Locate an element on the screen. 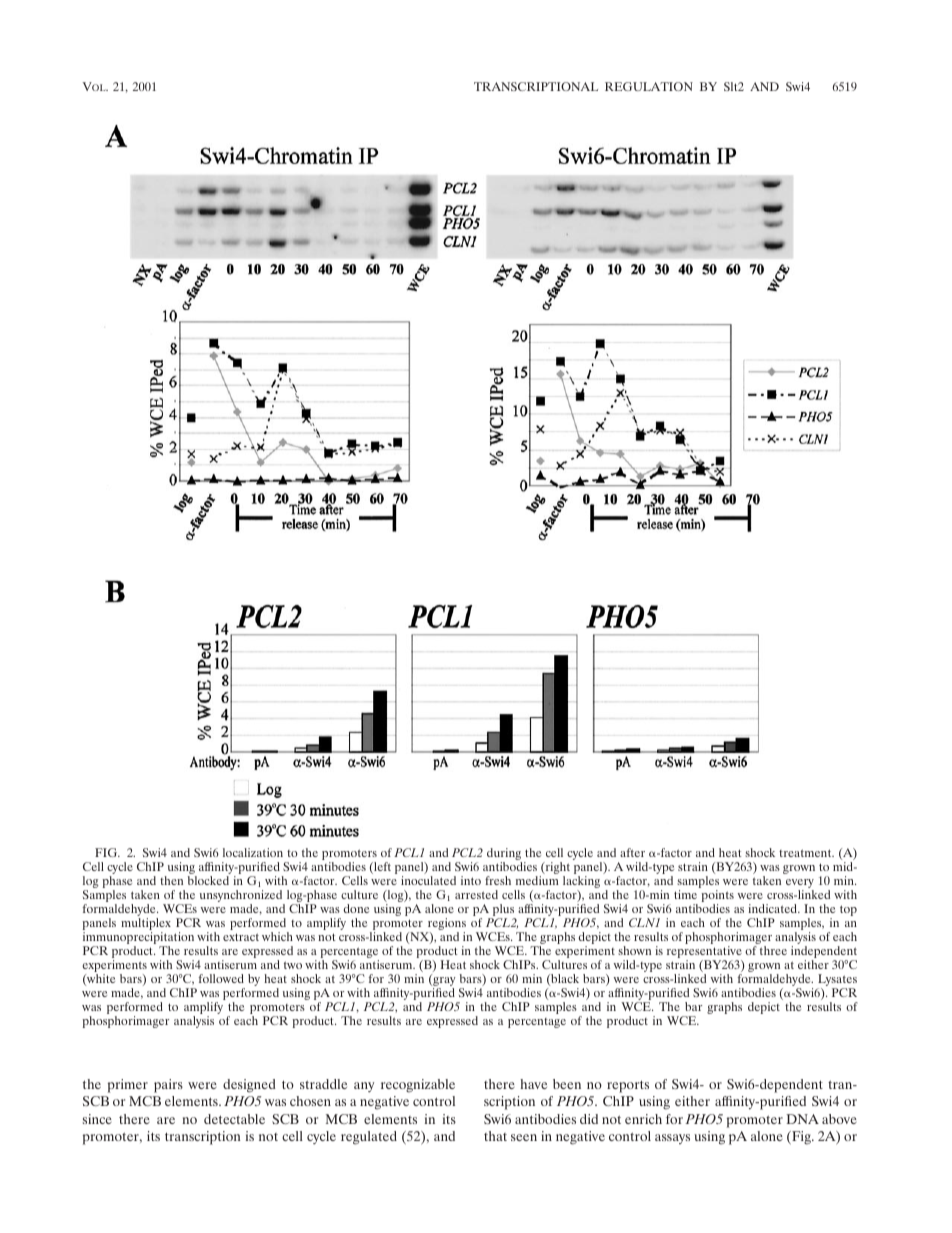 The height and width of the screenshot is (1233, 952). localization is located at coordinates (253, 852).
